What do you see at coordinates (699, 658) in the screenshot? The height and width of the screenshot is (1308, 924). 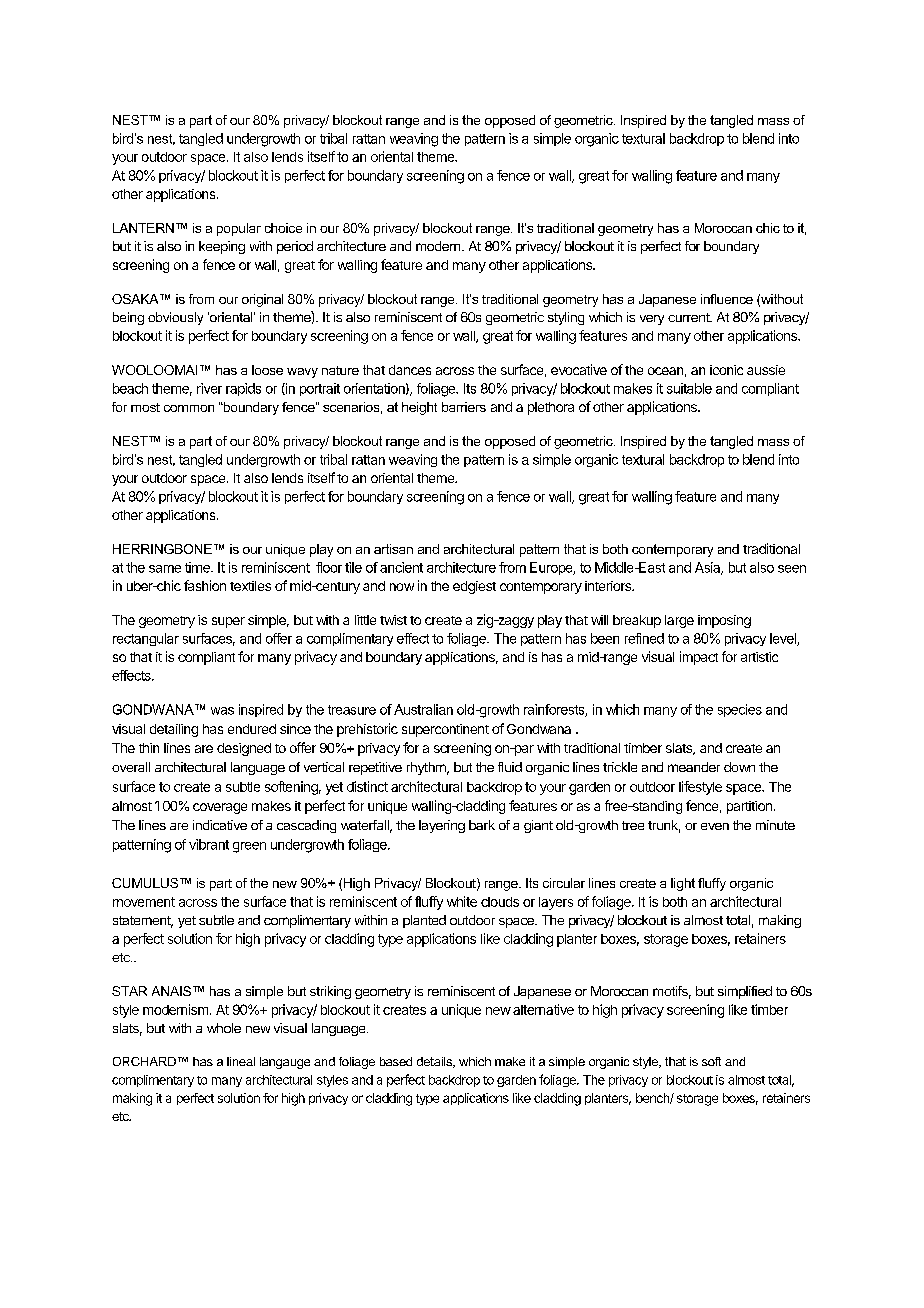 I see `impact` at bounding box center [699, 658].
